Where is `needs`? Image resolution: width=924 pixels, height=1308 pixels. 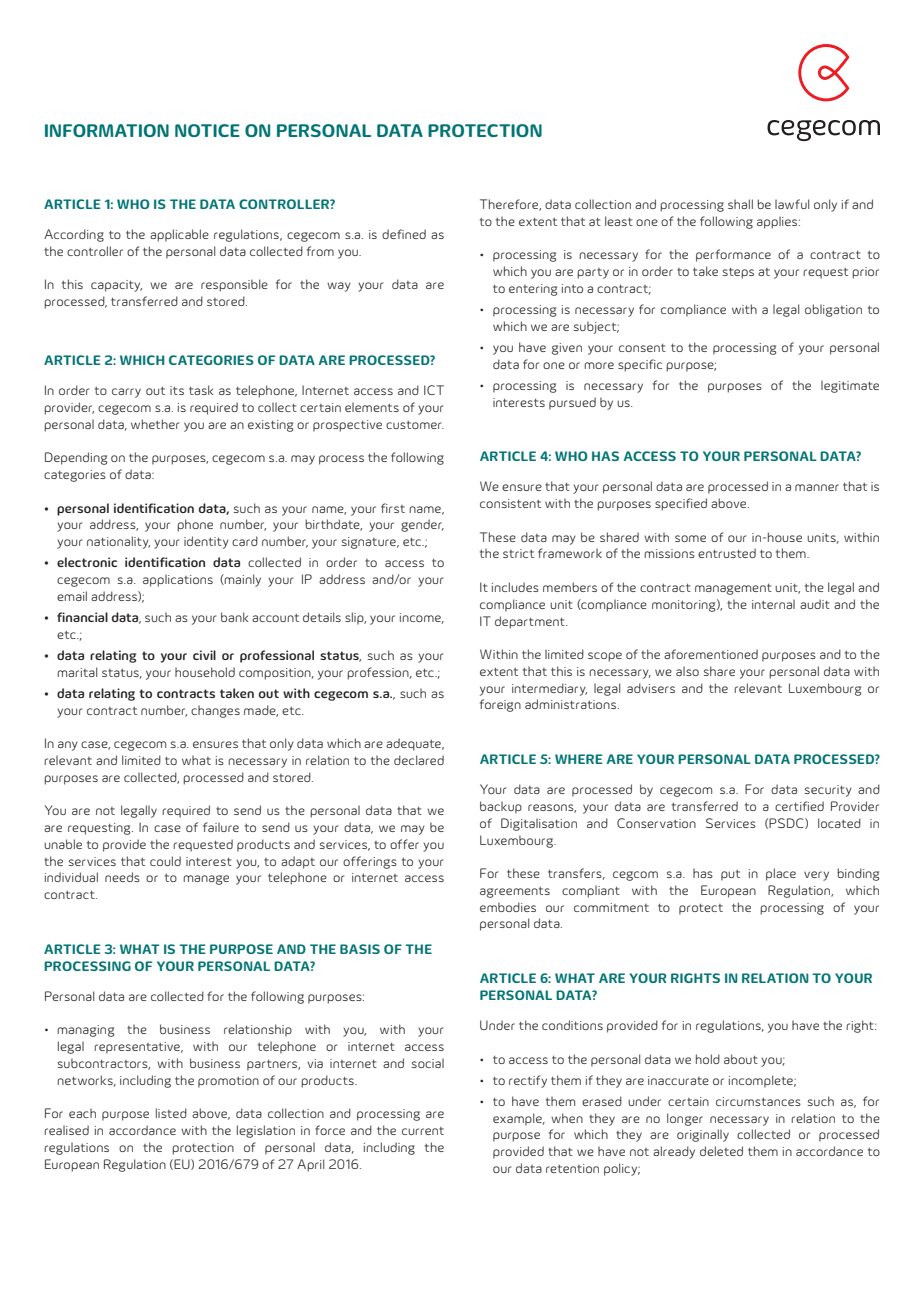
needs is located at coordinates (122, 877).
